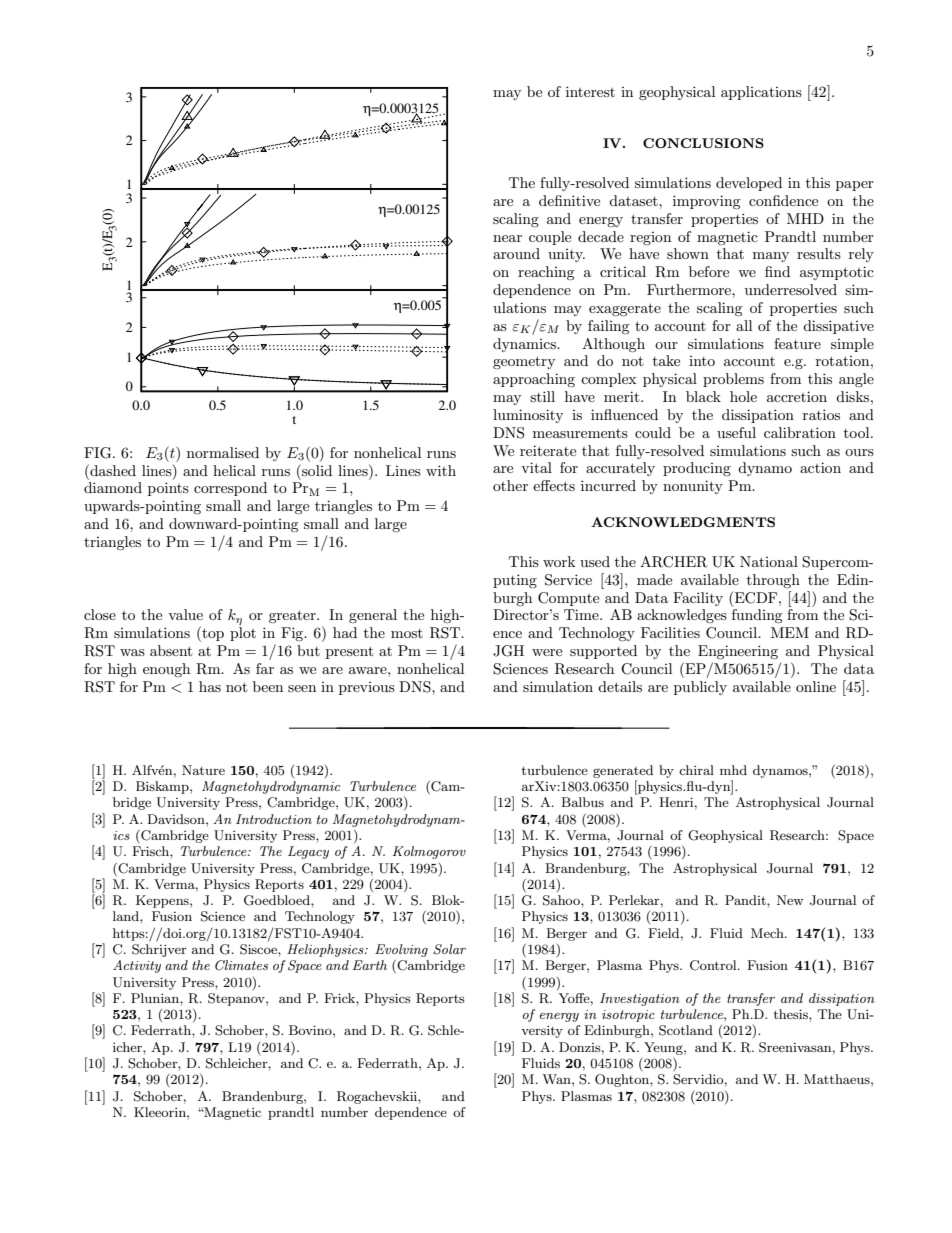 The height and width of the screenshot is (1233, 952). I want to click on value, so click(185, 614).
